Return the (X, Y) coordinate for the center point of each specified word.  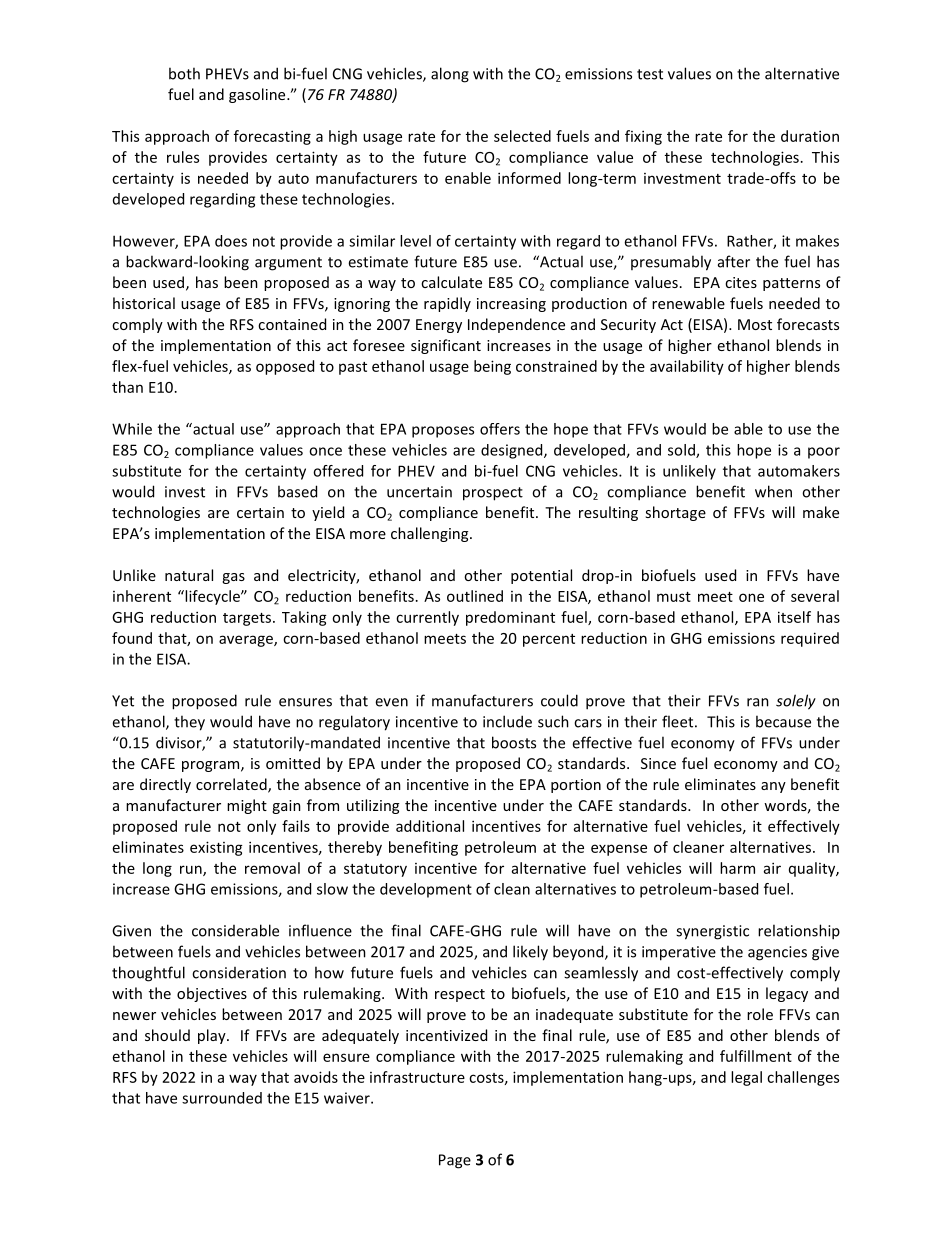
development (426, 890)
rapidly (447, 304)
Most (755, 324)
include (507, 721)
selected (522, 136)
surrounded (222, 1098)
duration (810, 136)
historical (144, 303)
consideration (239, 973)
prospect (493, 494)
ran (758, 702)
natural (189, 575)
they (189, 723)
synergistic (712, 932)
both (184, 73)
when (773, 491)
